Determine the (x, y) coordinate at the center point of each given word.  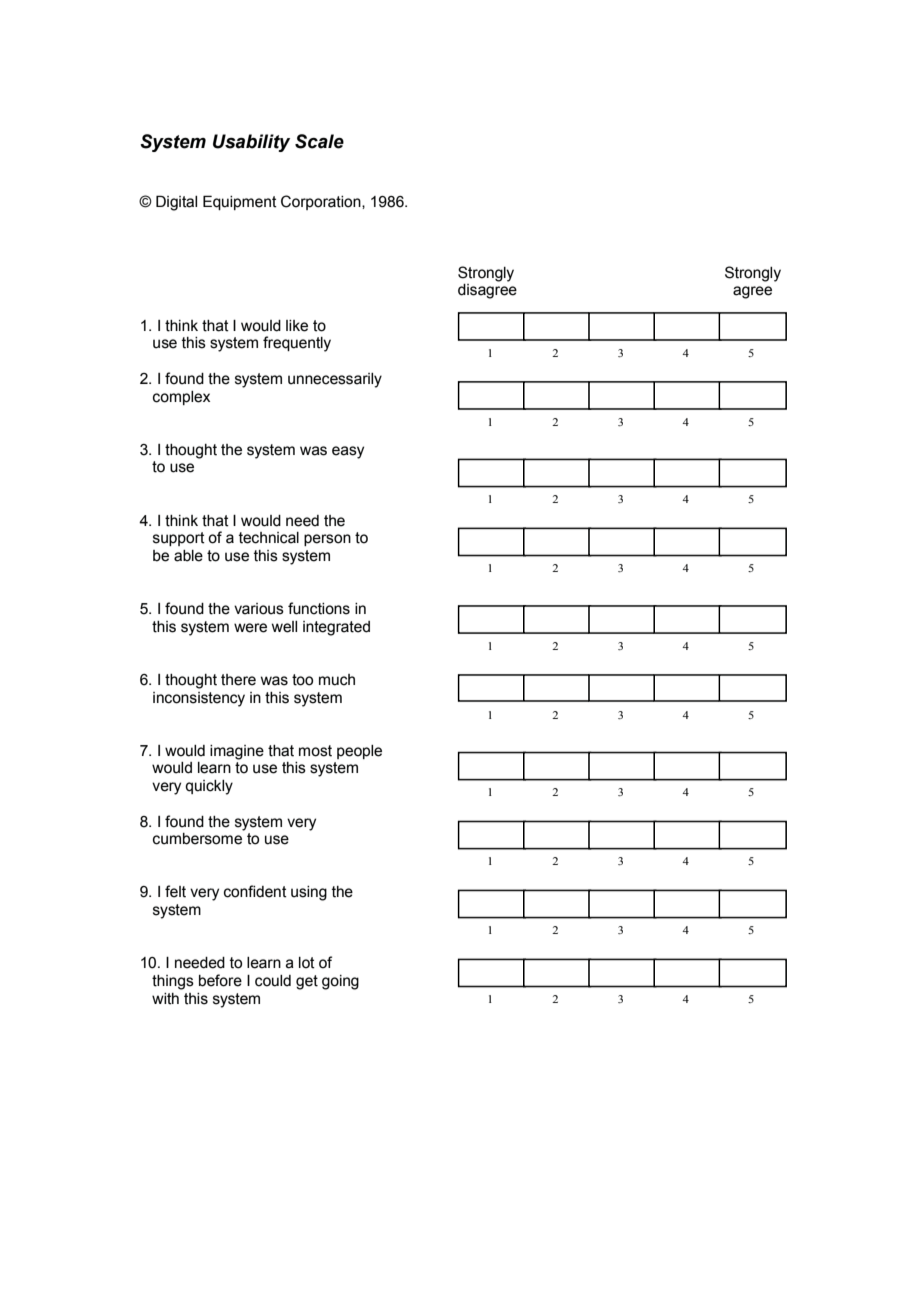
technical (269, 538)
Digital (176, 203)
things (173, 982)
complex (181, 398)
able (188, 556)
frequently (297, 344)
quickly (209, 787)
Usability (251, 143)
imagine (237, 752)
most (315, 751)
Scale (319, 141)
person (327, 540)
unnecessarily (335, 380)
